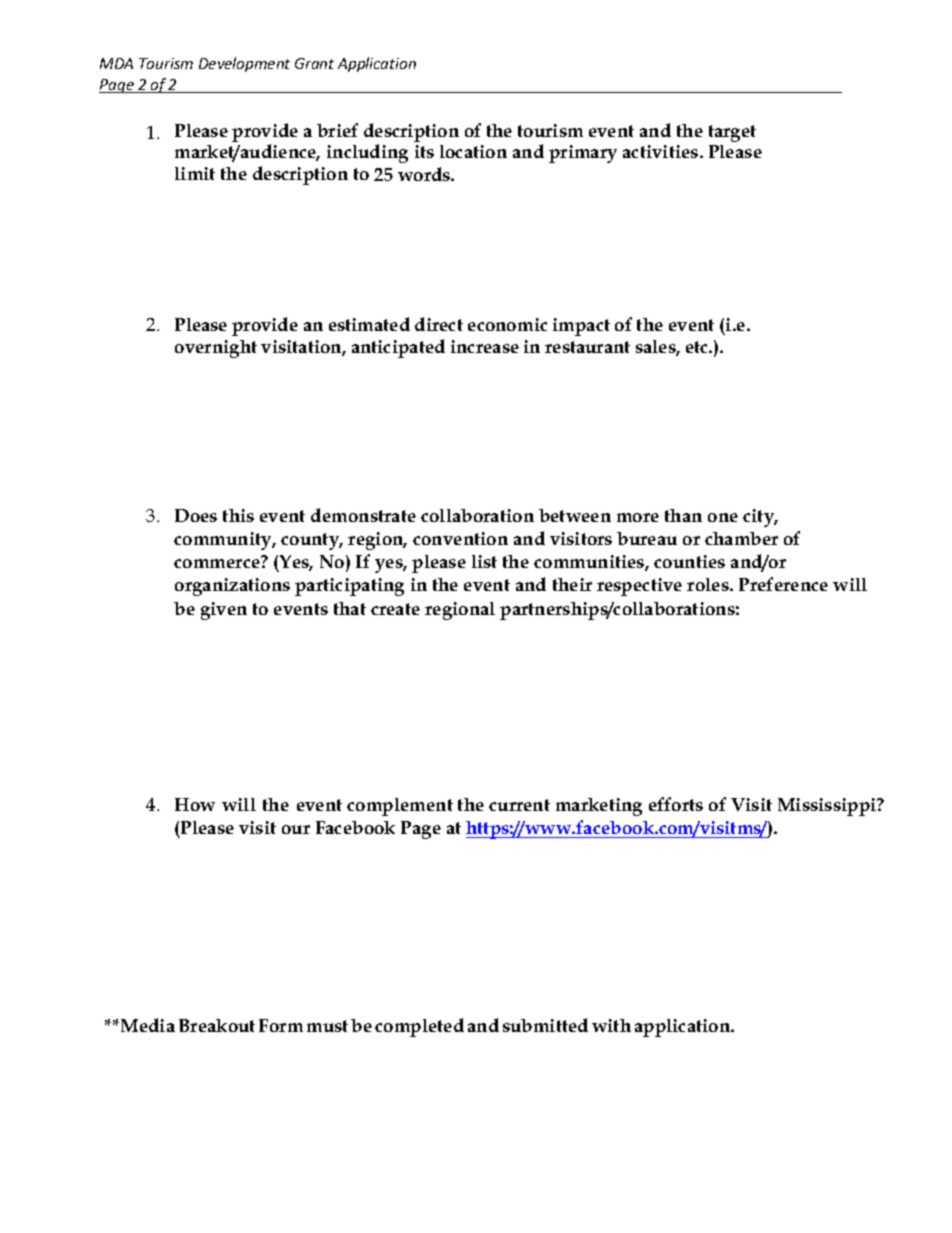 This screenshot has height=1233, width=952. What do you see at coordinates (244, 64) in the screenshot?
I see `Development` at bounding box center [244, 64].
